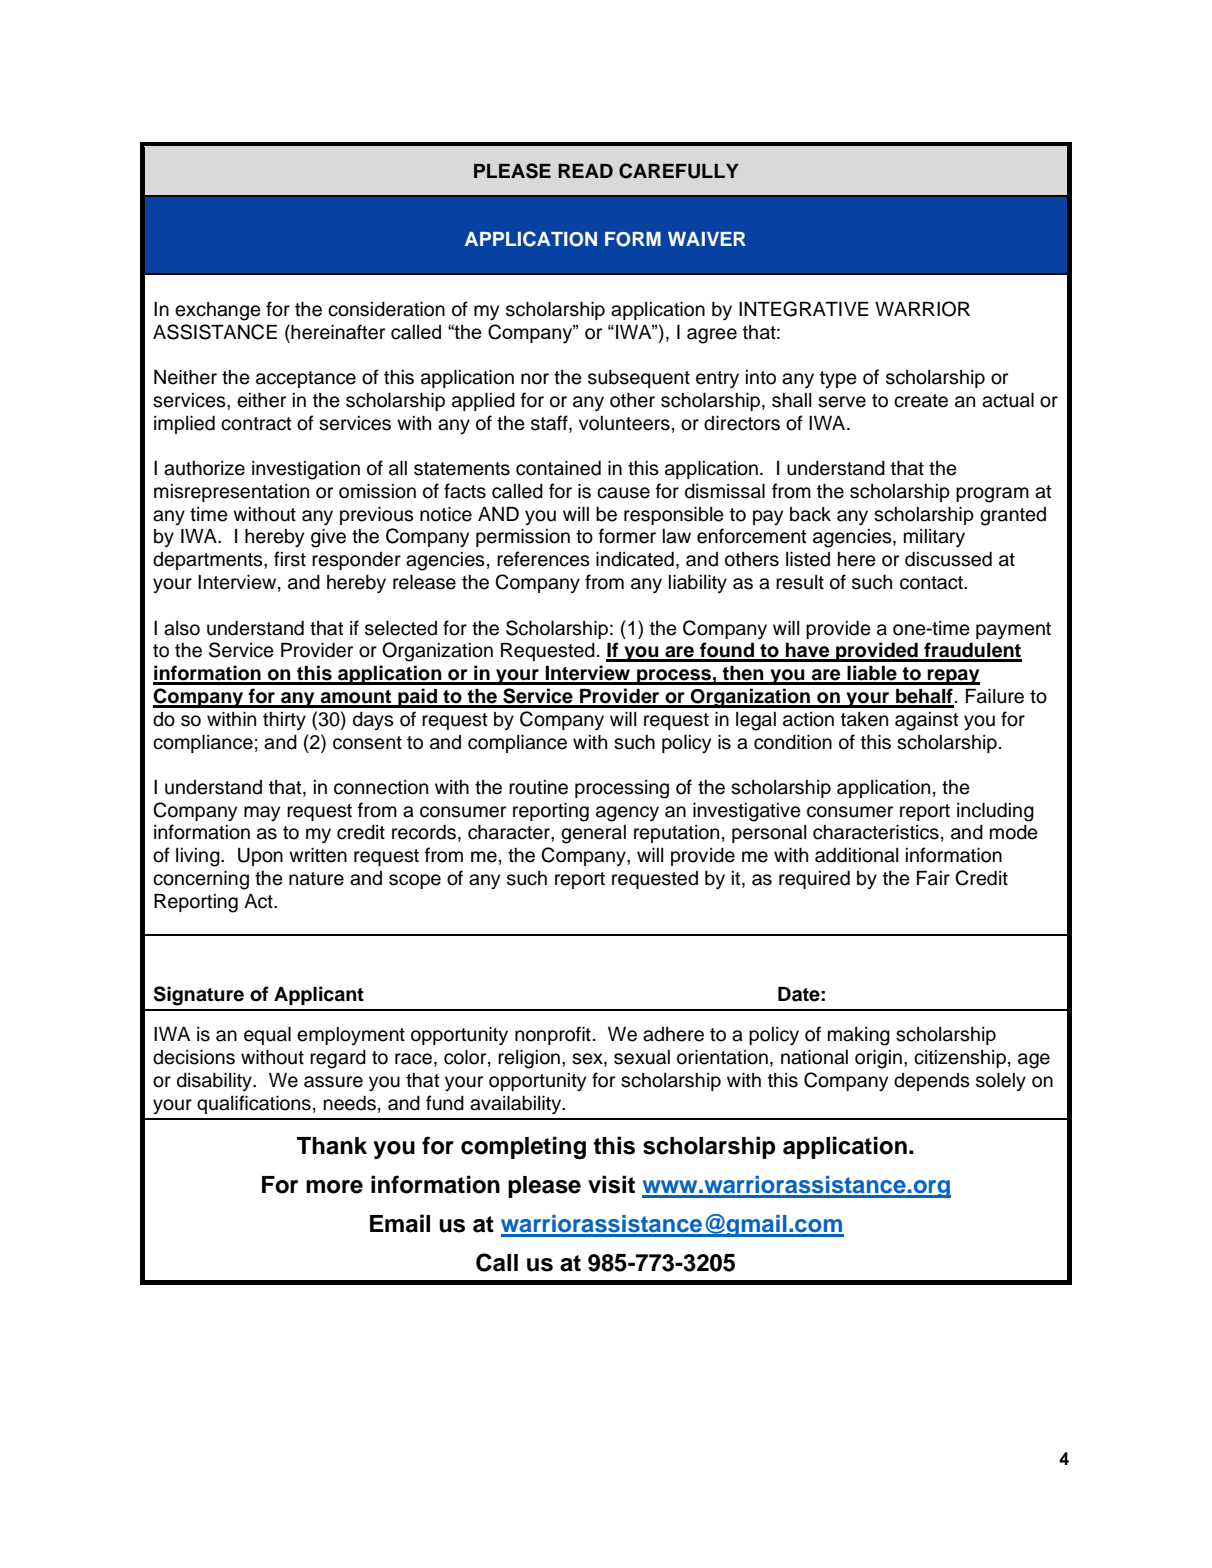 The width and height of the document is (1212, 1568). Describe the element at coordinates (593, 834) in the document. I see `general` at that location.
